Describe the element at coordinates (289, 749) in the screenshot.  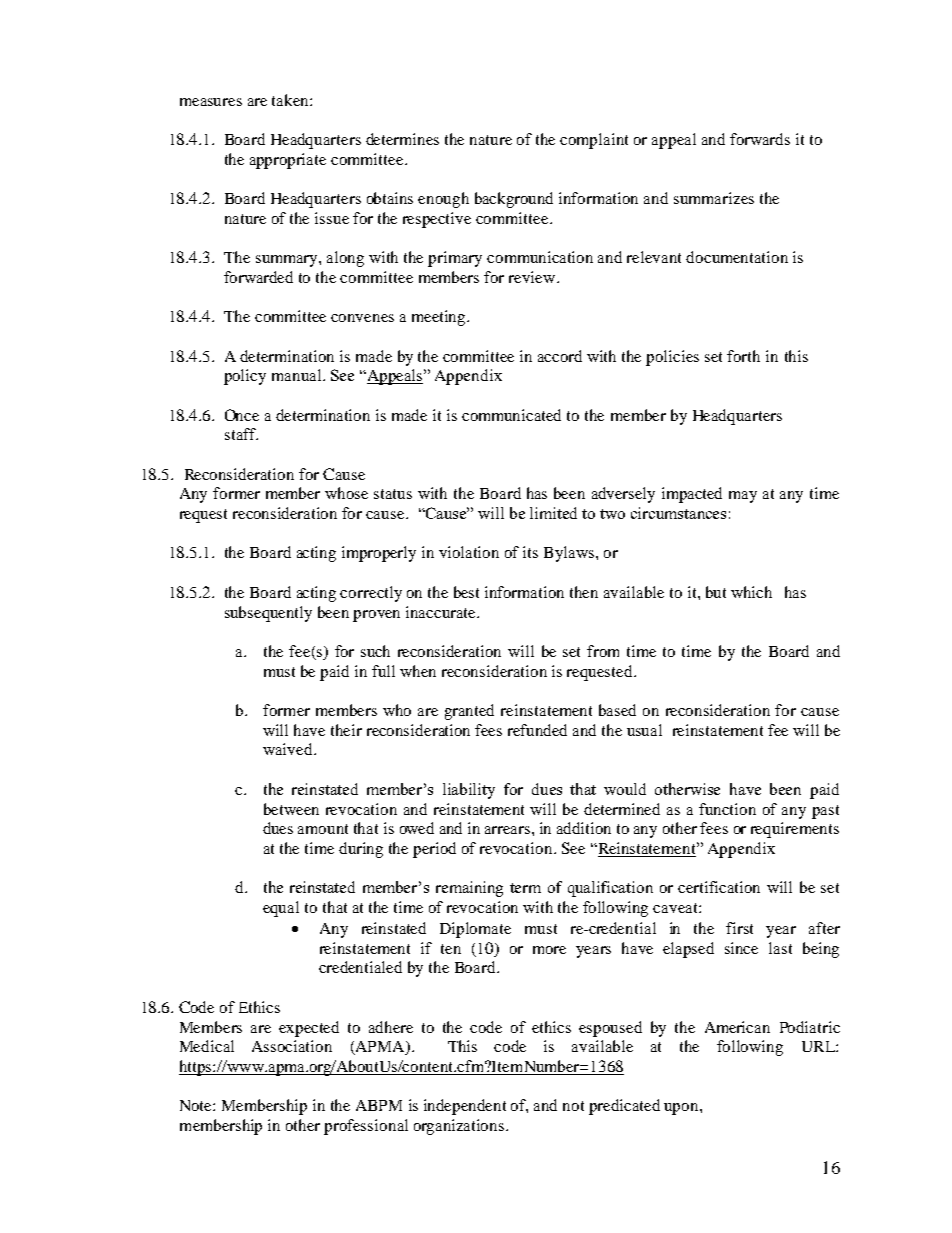
I see `waived` at that location.
